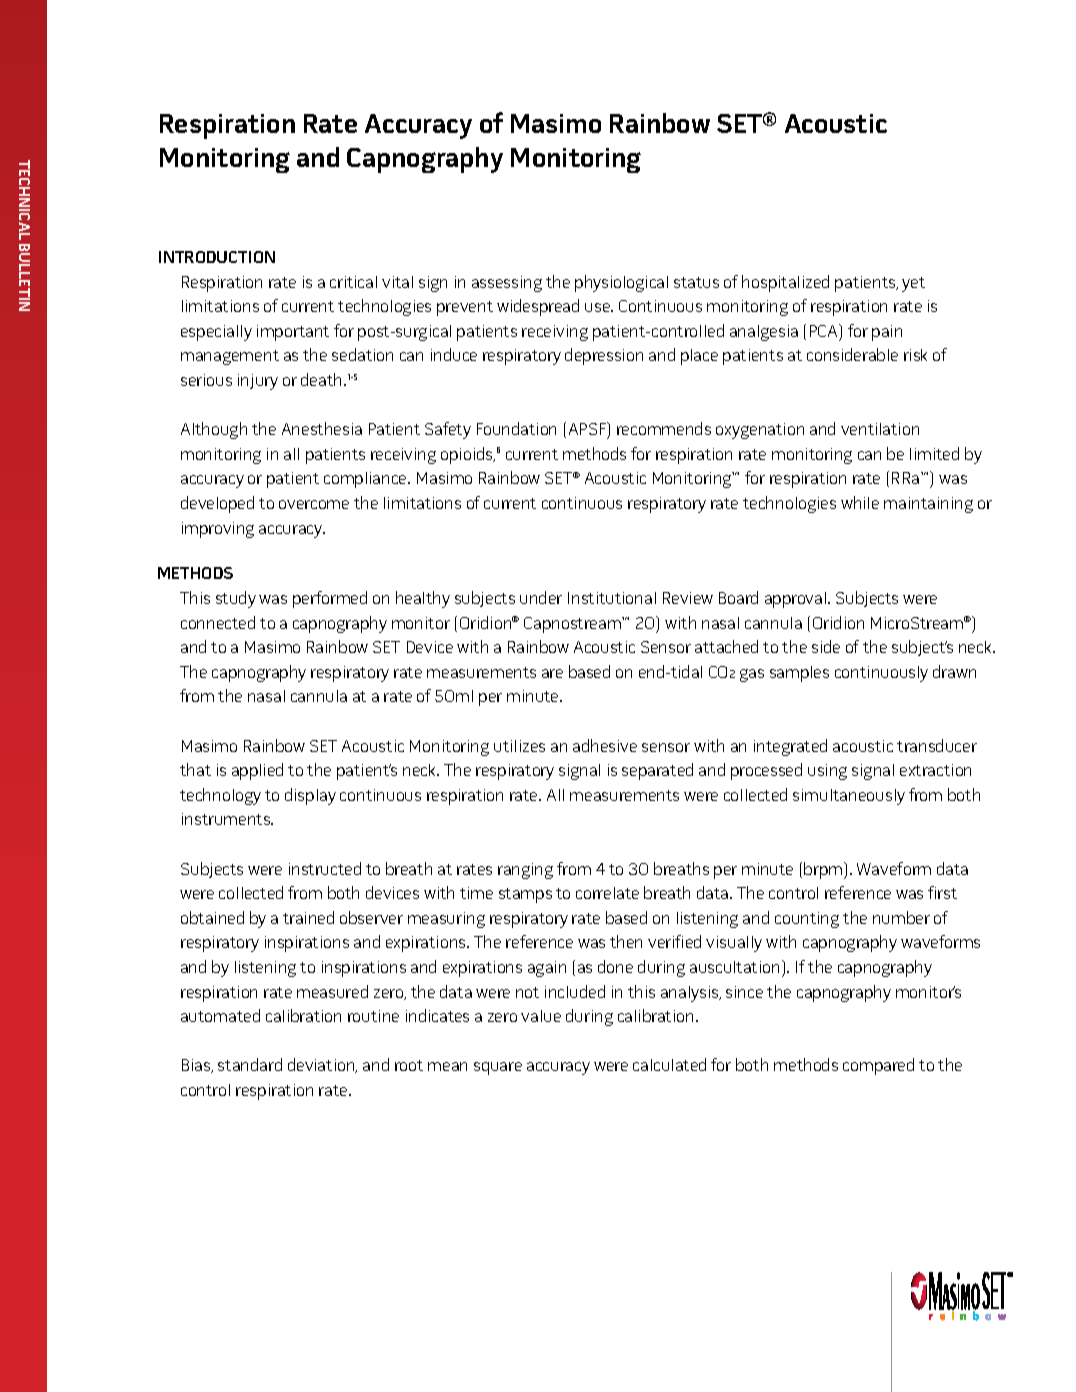 This document has width=1076, height=1392. Describe the element at coordinates (516, 428) in the document. I see `Foundation` at that location.
